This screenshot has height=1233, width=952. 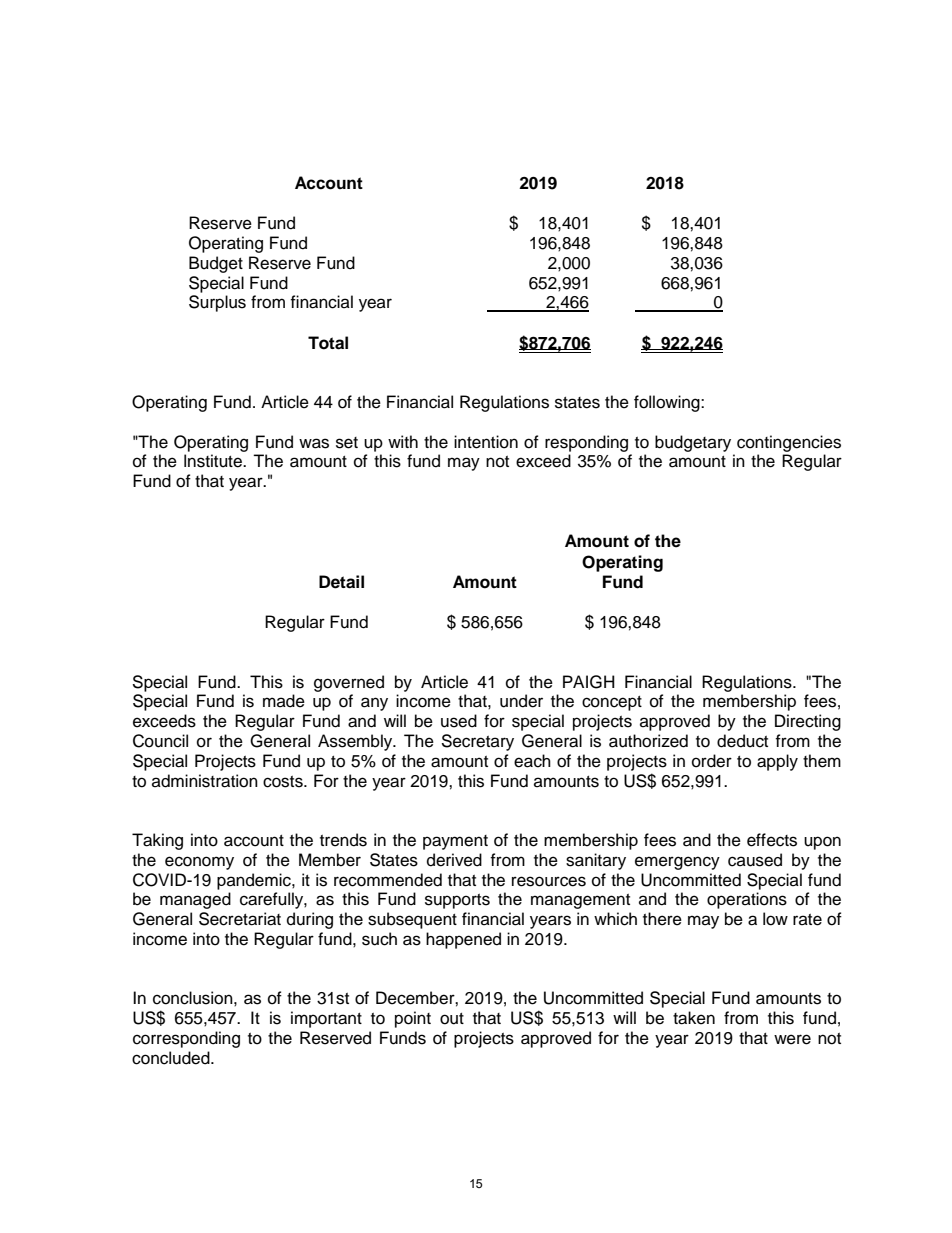 I want to click on Directing, so click(x=808, y=722).
